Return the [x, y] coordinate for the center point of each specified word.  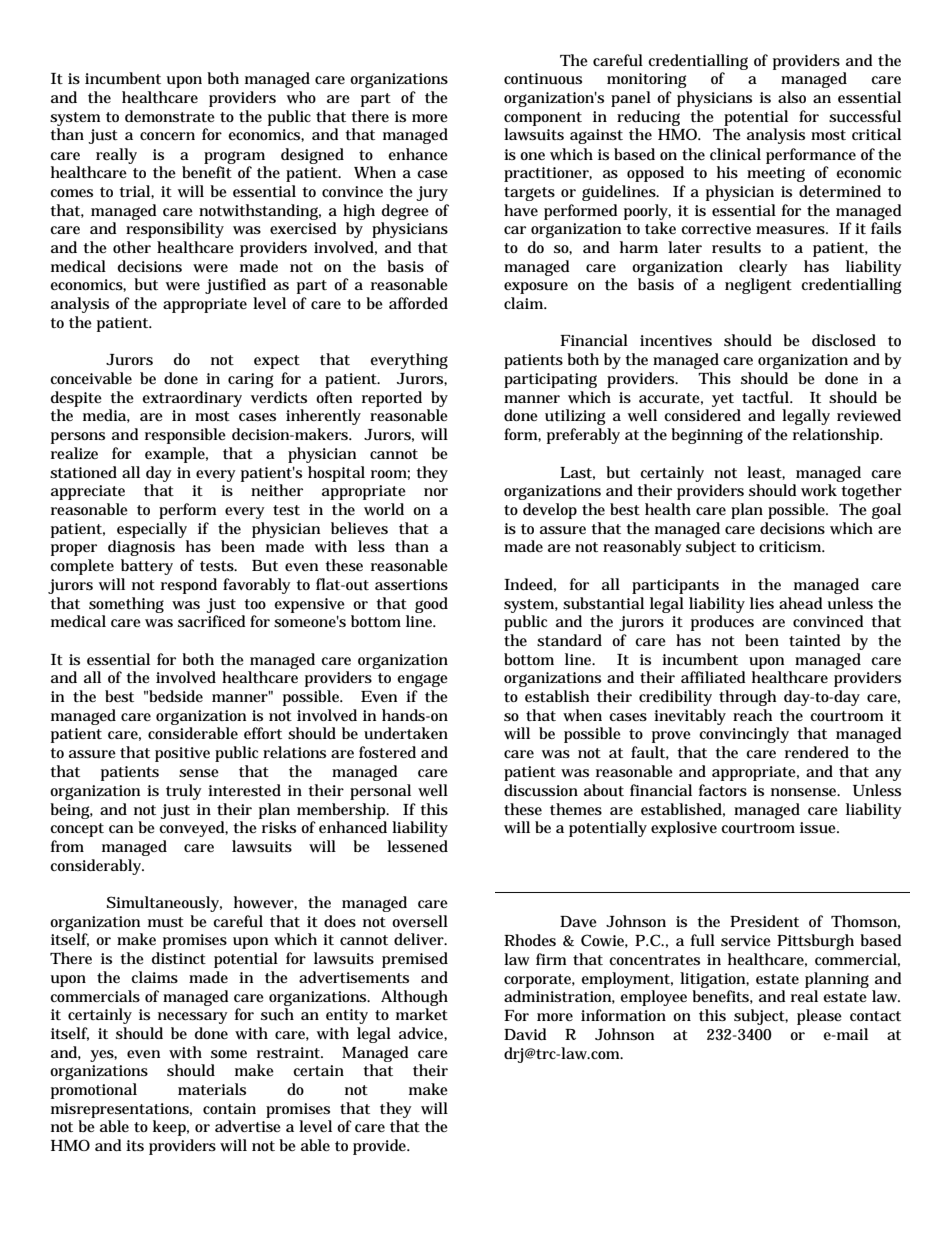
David [525, 1034]
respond [189, 586]
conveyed [193, 829]
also [792, 97]
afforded [418, 303]
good [431, 605]
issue [819, 828]
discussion [541, 790]
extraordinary [192, 399]
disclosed [844, 340]
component [543, 119]
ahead [801, 603]
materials [212, 1089]
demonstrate [170, 116]
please [819, 1017]
